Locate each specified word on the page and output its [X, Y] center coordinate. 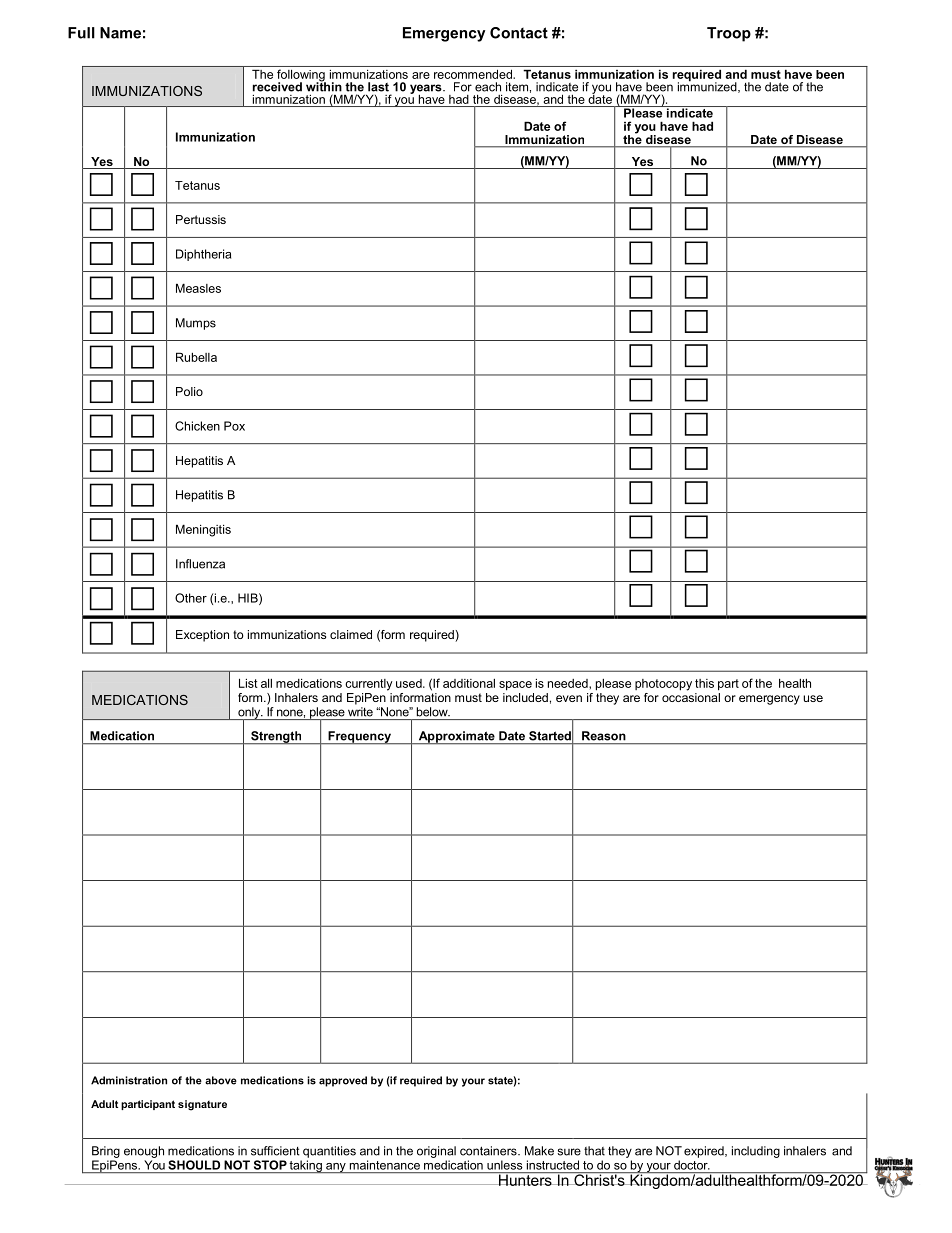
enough [144, 1152]
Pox [234, 426]
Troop [729, 34]
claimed [351, 634]
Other [191, 598]
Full [81, 33]
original [436, 1152]
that [594, 1151]
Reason [604, 736]
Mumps [196, 324]
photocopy [663, 685]
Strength [276, 738]
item [517, 87]
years [427, 90]
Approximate [456, 738]
